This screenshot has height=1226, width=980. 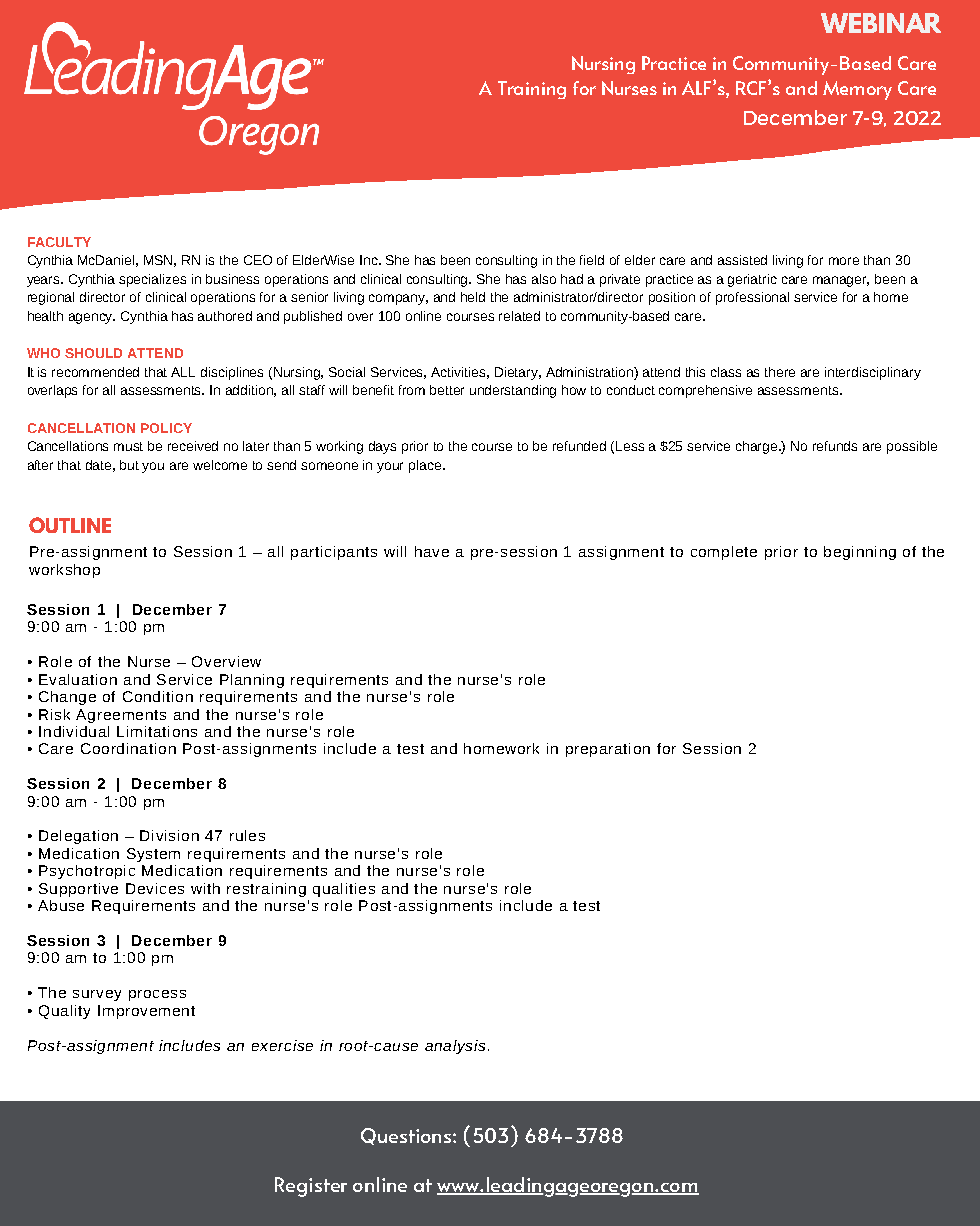 What do you see at coordinates (344, 890) in the screenshot?
I see `qualities` at bounding box center [344, 890].
